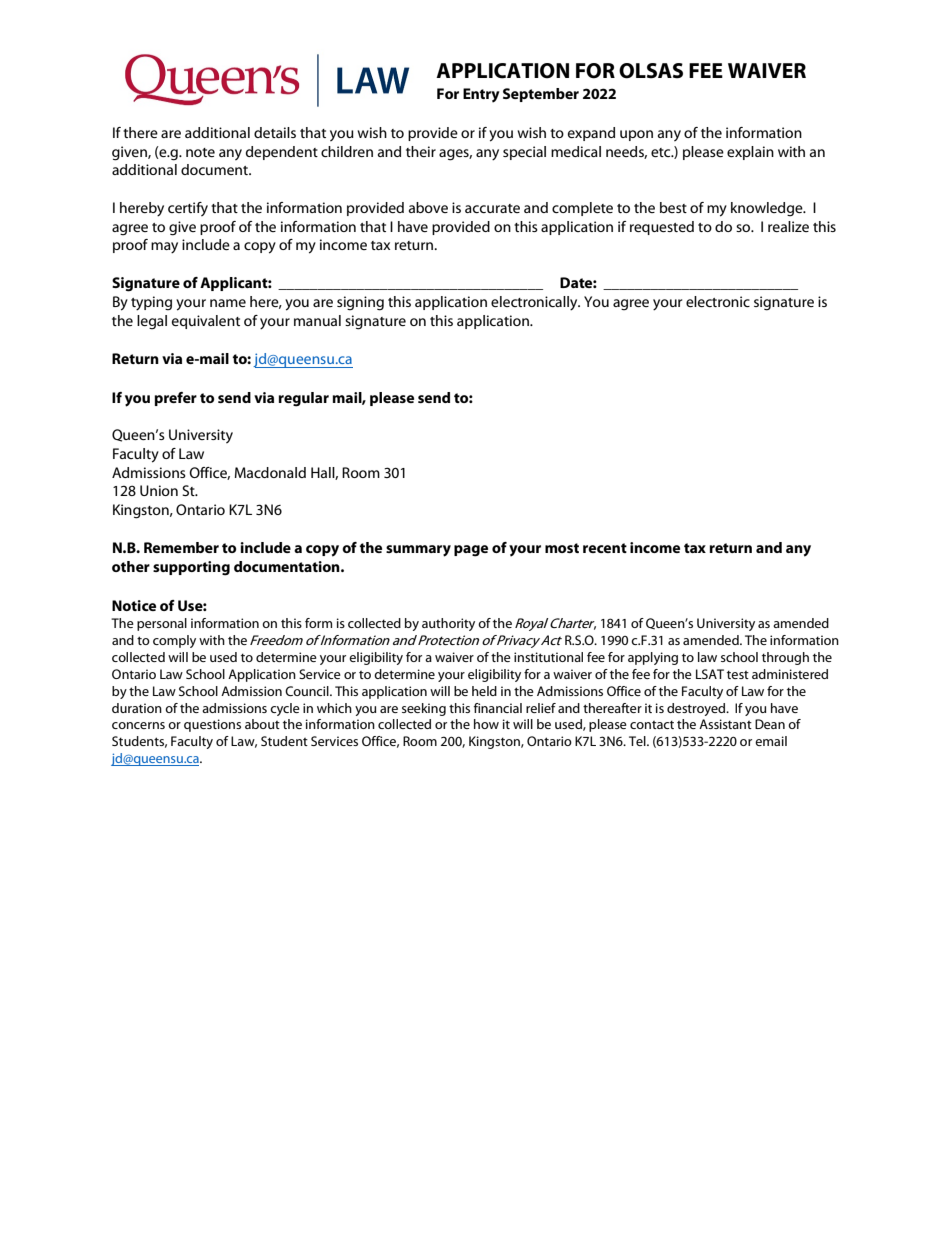 This image has width=952, height=1233. Describe the element at coordinates (636, 135) in the image. I see `upon` at that location.
